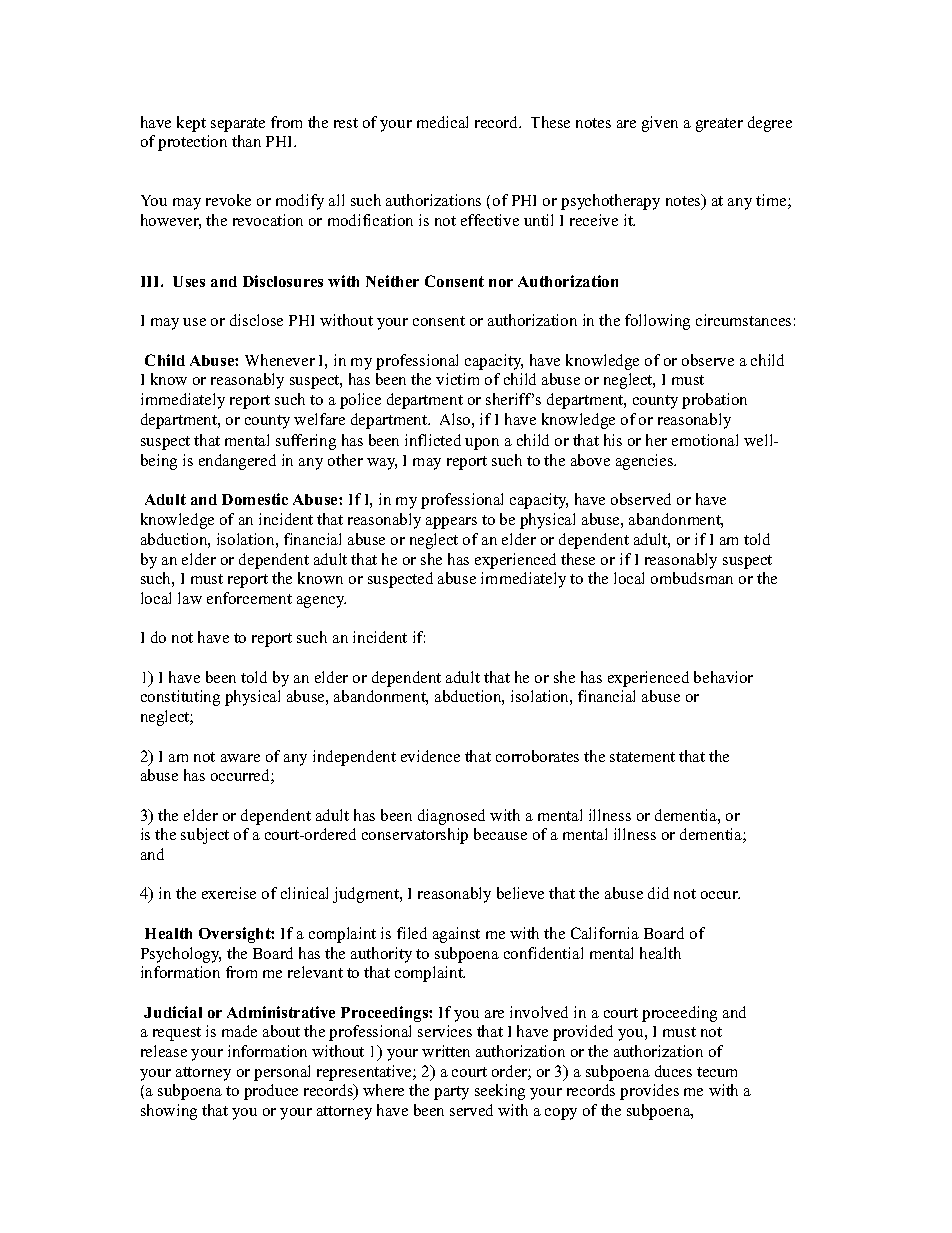  Describe the element at coordinates (249, 598) in the screenshot. I see `enforcement` at that location.
